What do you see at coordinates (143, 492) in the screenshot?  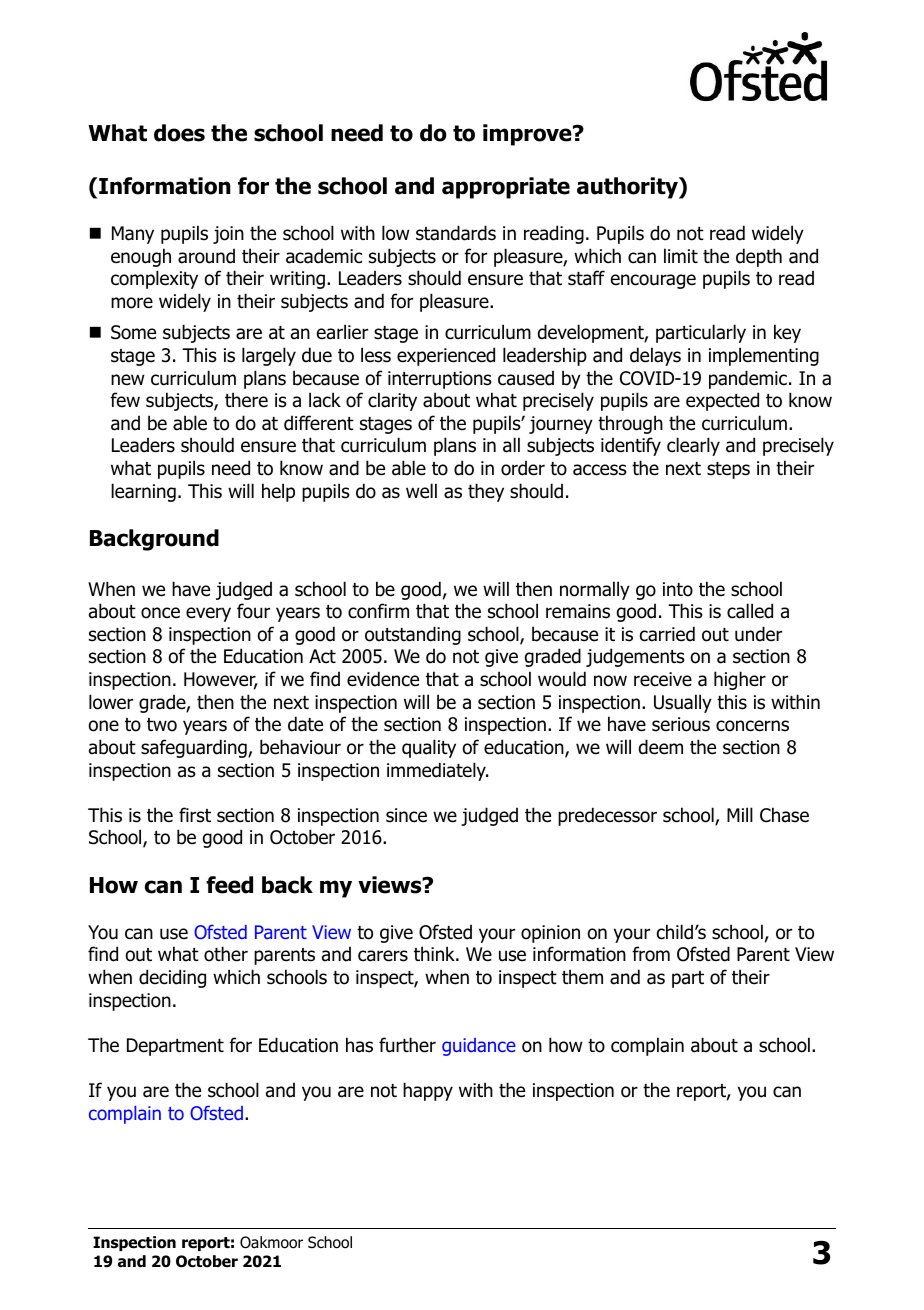 I see `learning` at bounding box center [143, 492].
